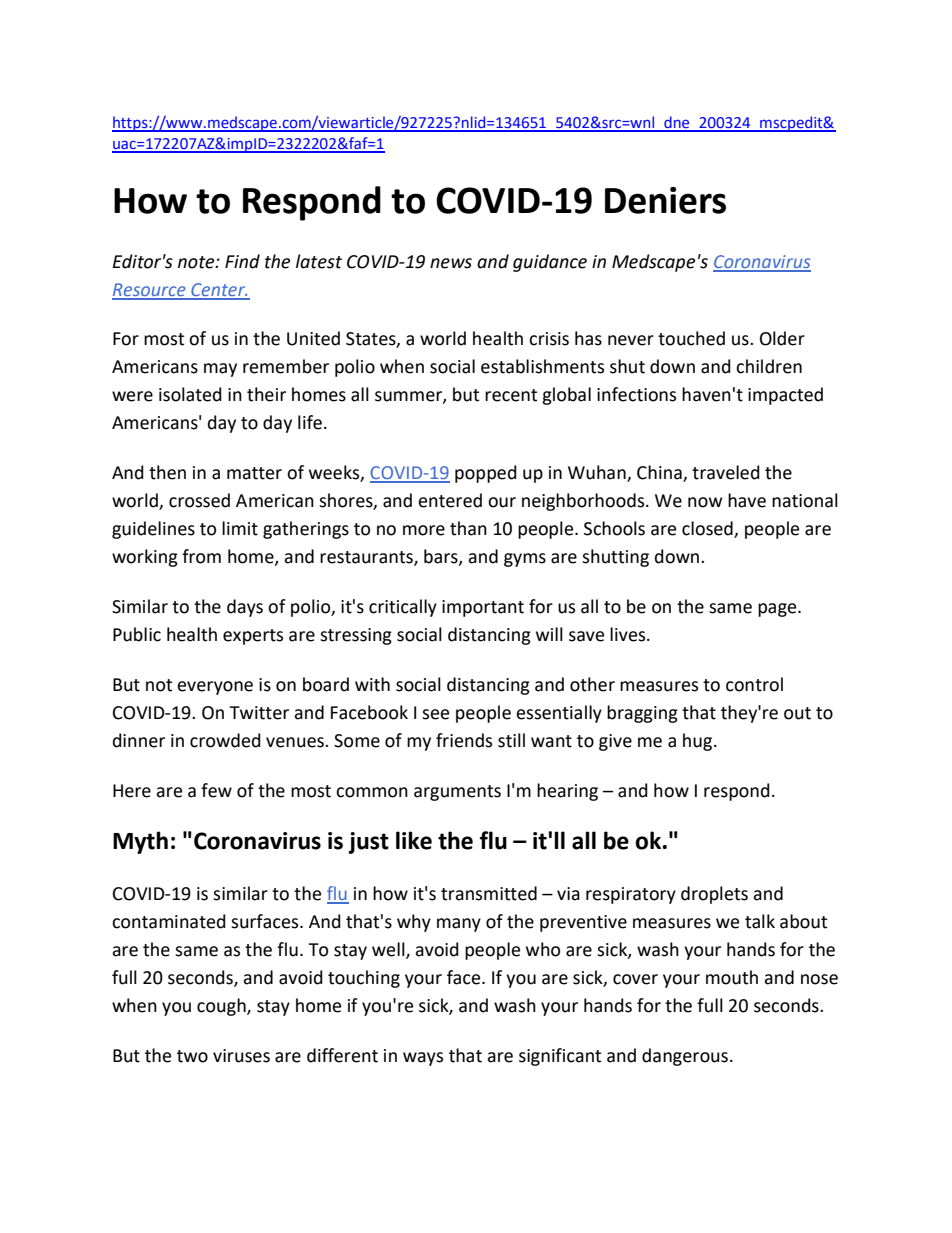 The height and width of the image is (1233, 952). What do you see at coordinates (222, 1007) in the image?
I see `cough` at bounding box center [222, 1007].
